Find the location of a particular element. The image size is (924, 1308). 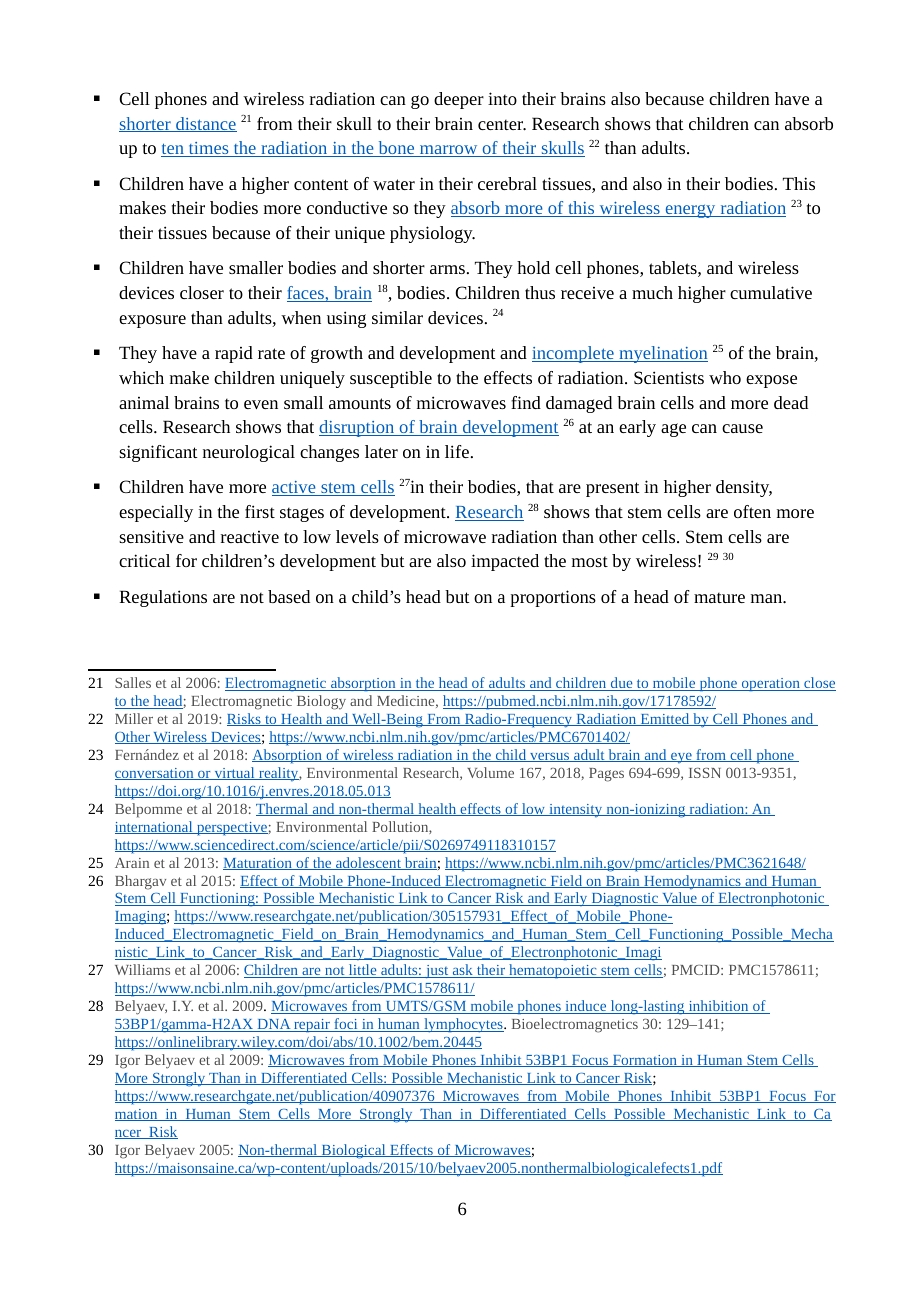

DNA is located at coordinates (274, 1025).
